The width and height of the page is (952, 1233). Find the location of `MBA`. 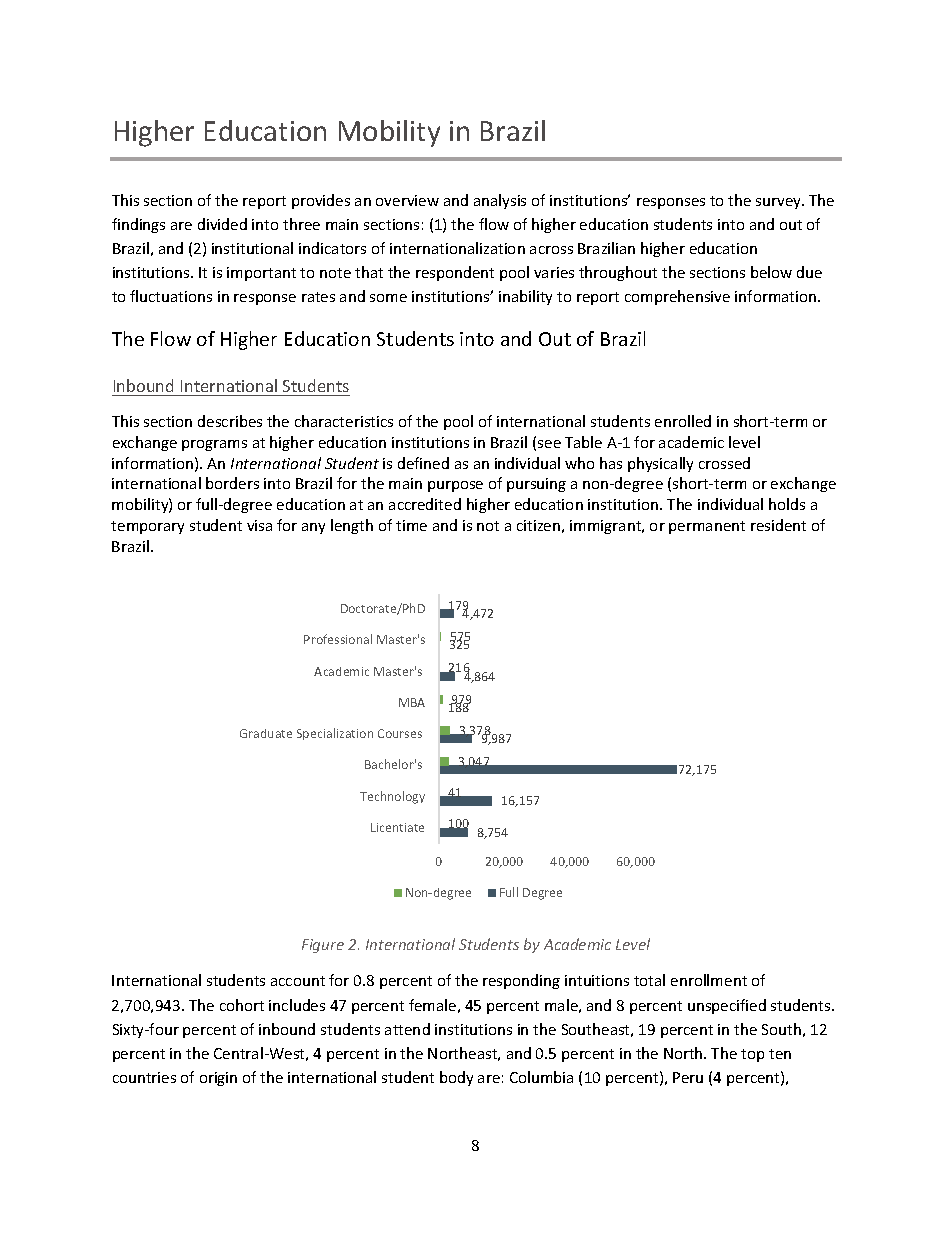

MBA is located at coordinates (412, 702).
